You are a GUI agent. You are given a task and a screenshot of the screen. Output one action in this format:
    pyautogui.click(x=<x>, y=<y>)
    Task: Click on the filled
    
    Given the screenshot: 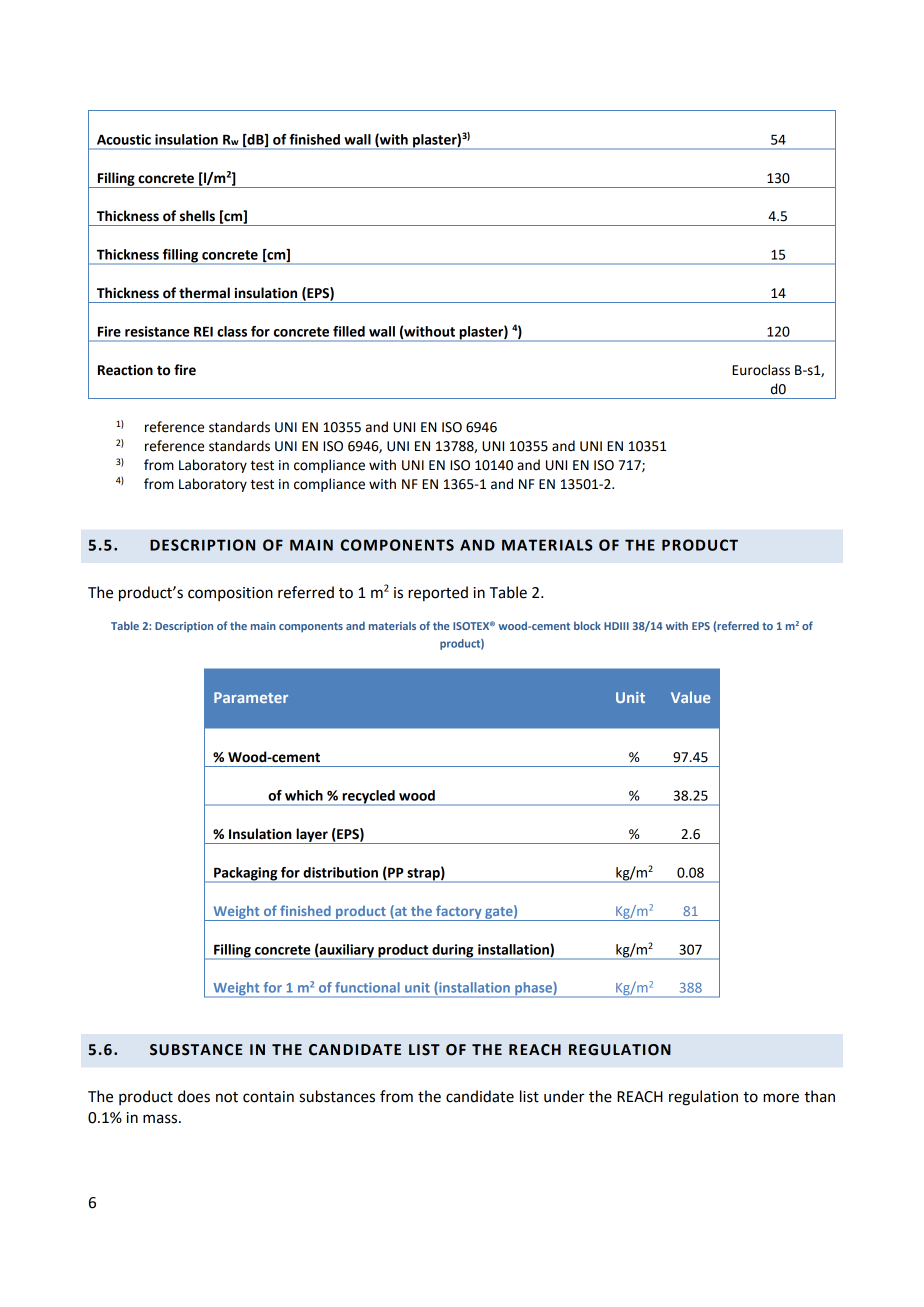 What is the action you would take?
    pyautogui.click(x=349, y=331)
